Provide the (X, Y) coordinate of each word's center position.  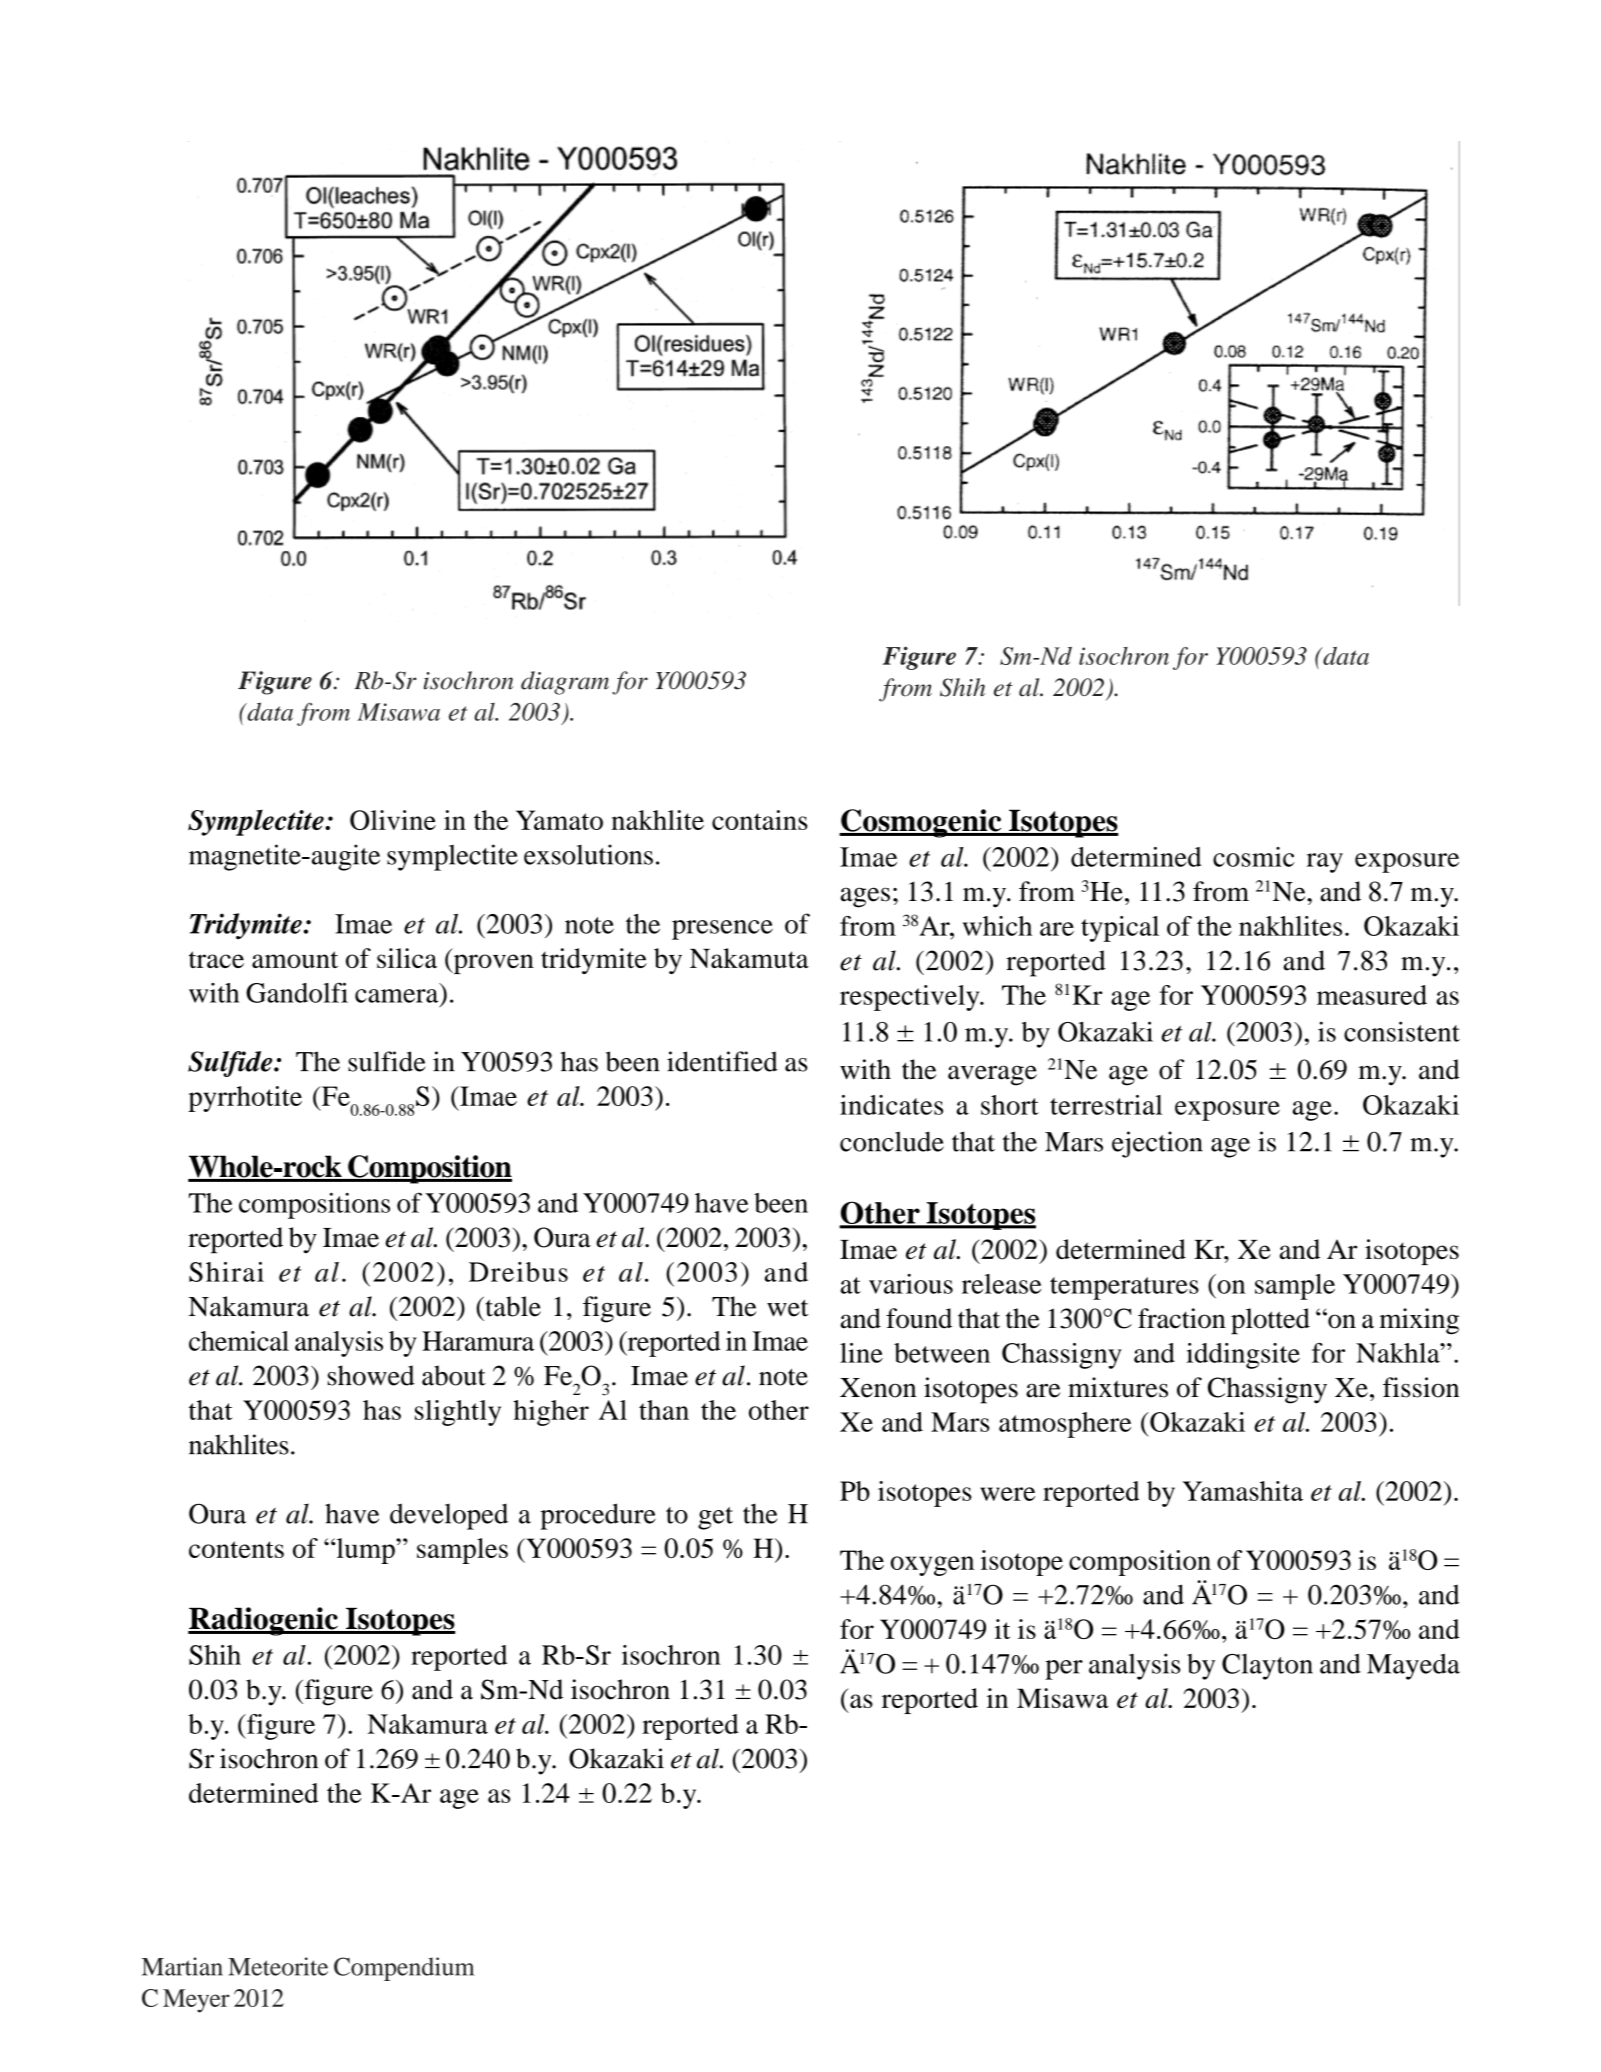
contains (760, 820)
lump (365, 1551)
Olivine (393, 820)
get (715, 1518)
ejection (1157, 1144)
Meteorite (278, 1966)
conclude (892, 1141)
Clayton (1267, 1667)
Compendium (404, 1969)
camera (396, 996)
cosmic (1253, 857)
